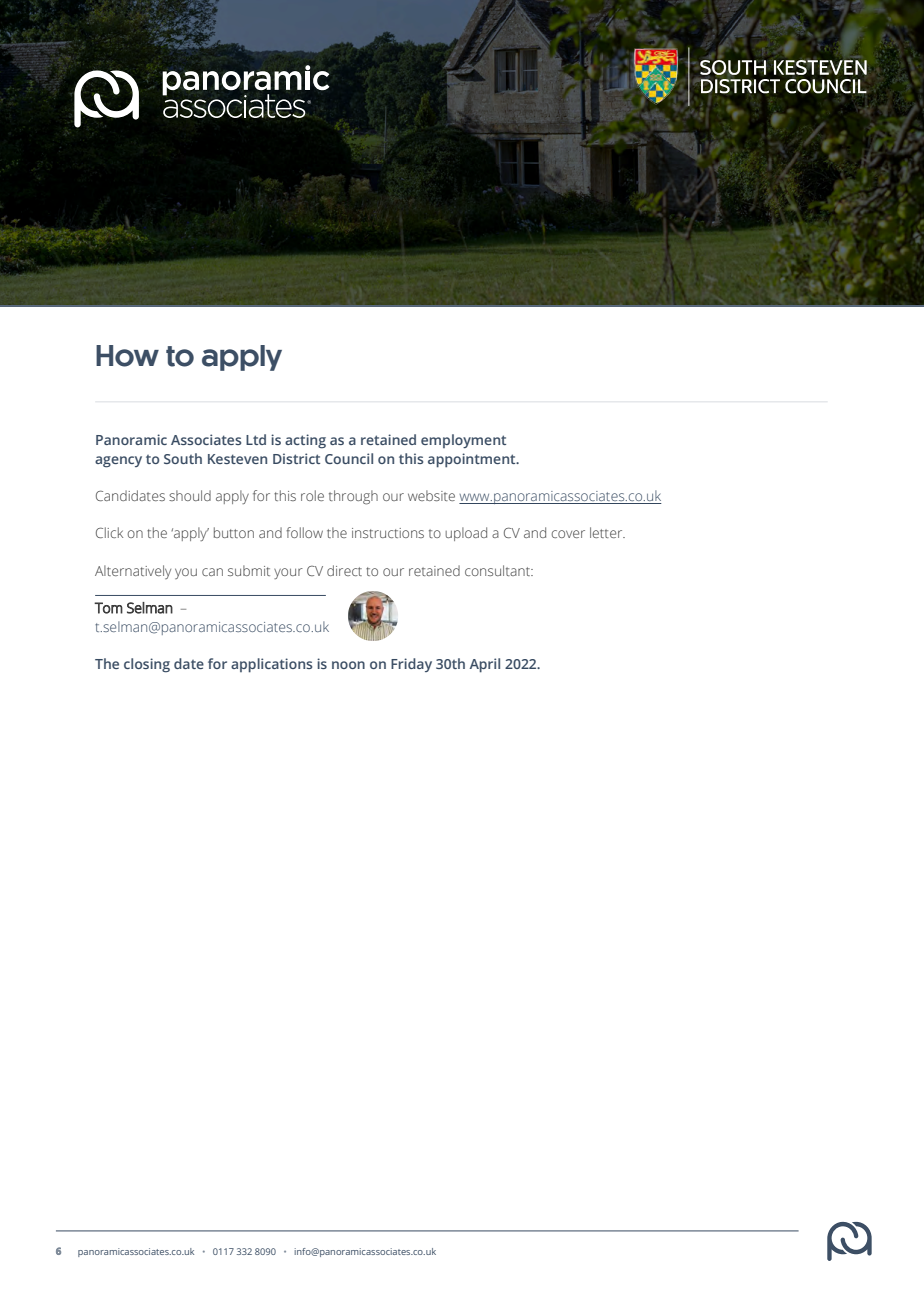 This document has height=1308, width=924. What do you see at coordinates (463, 441) in the document?
I see `employment` at bounding box center [463, 441].
